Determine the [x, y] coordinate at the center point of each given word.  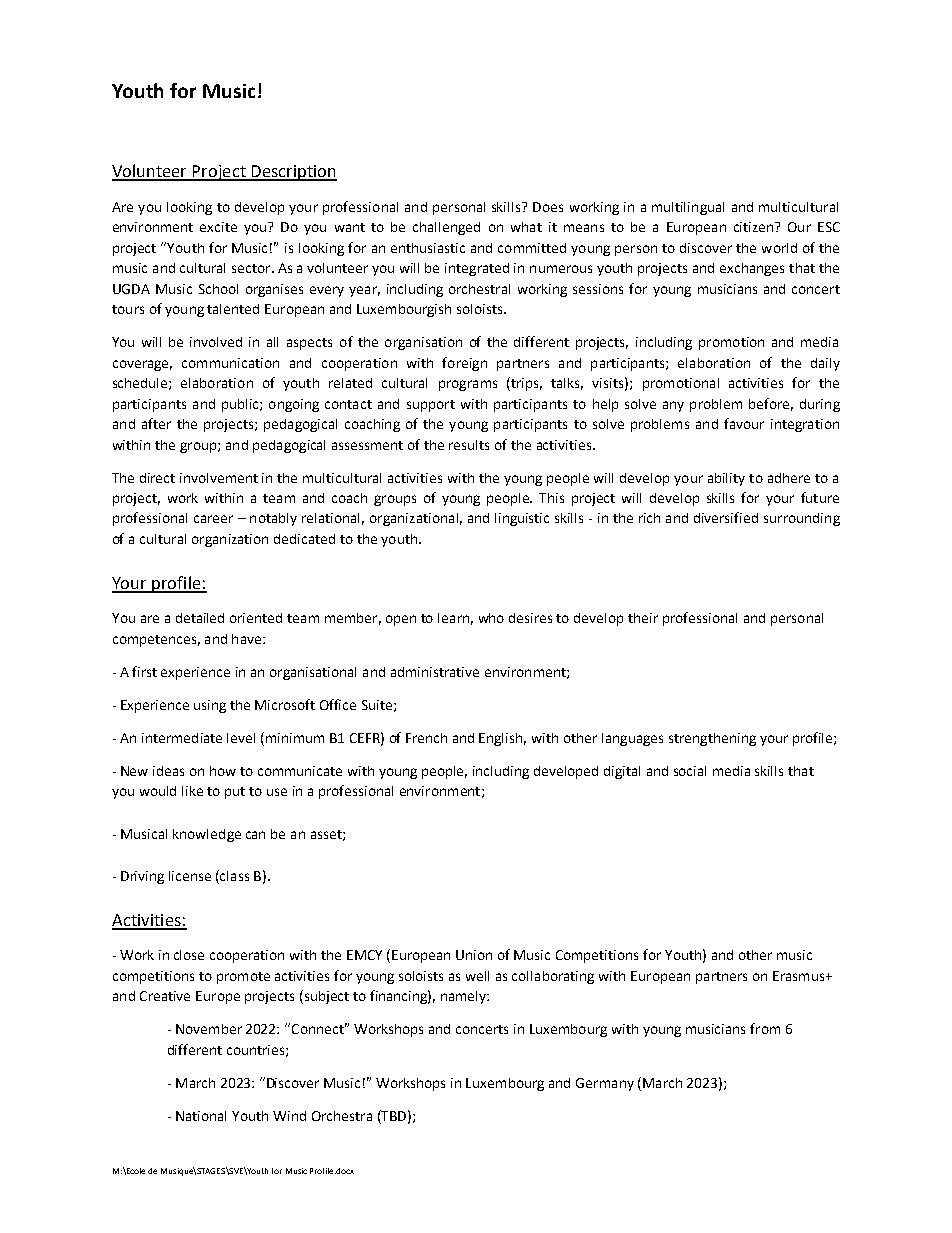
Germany [605, 1084]
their [643, 618]
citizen [753, 227]
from [765, 1028]
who [491, 618]
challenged [446, 228]
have [248, 639]
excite [218, 227]
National [201, 1116]
